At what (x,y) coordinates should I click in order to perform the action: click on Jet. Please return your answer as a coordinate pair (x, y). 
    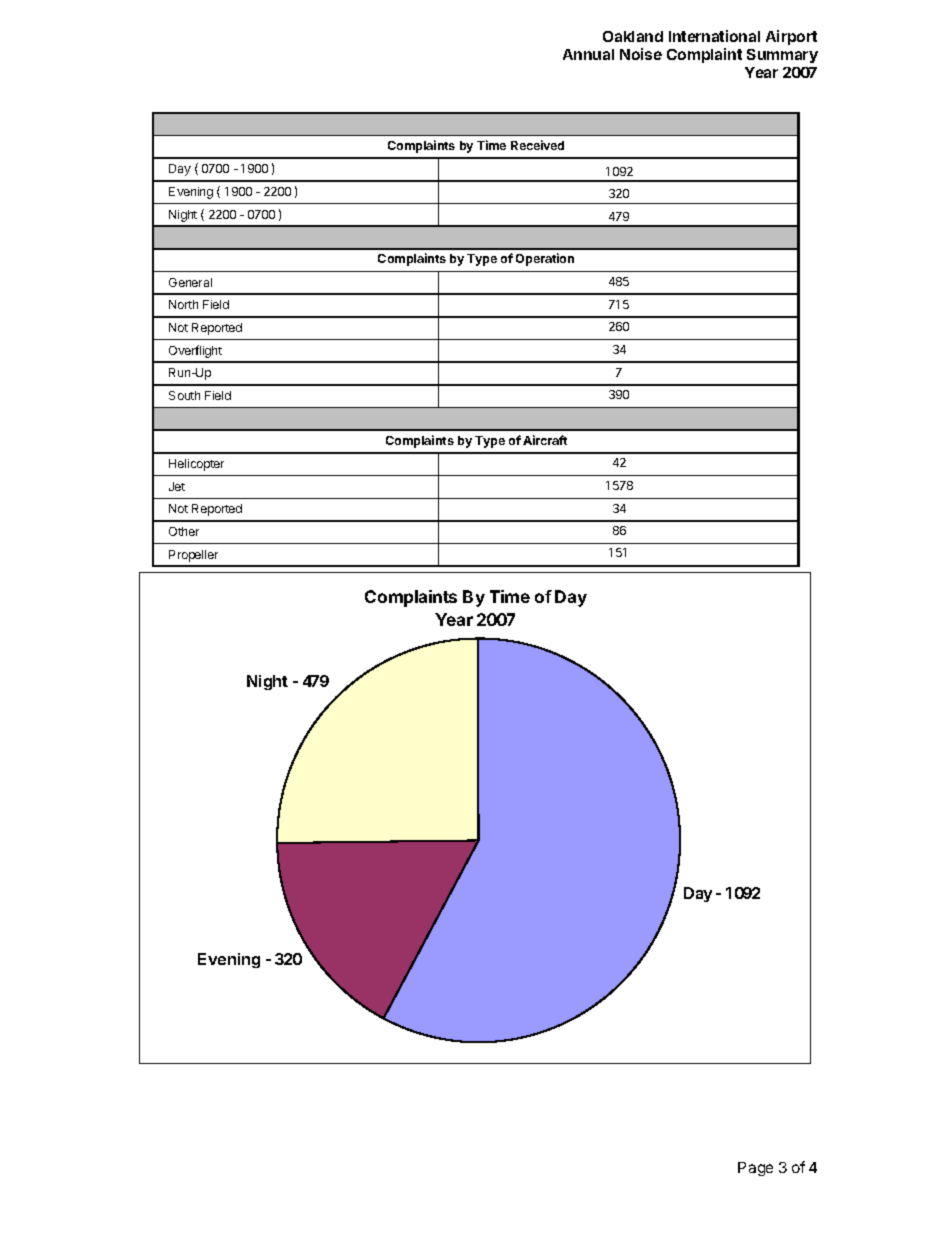
    Looking at the image, I should click on (177, 486).
